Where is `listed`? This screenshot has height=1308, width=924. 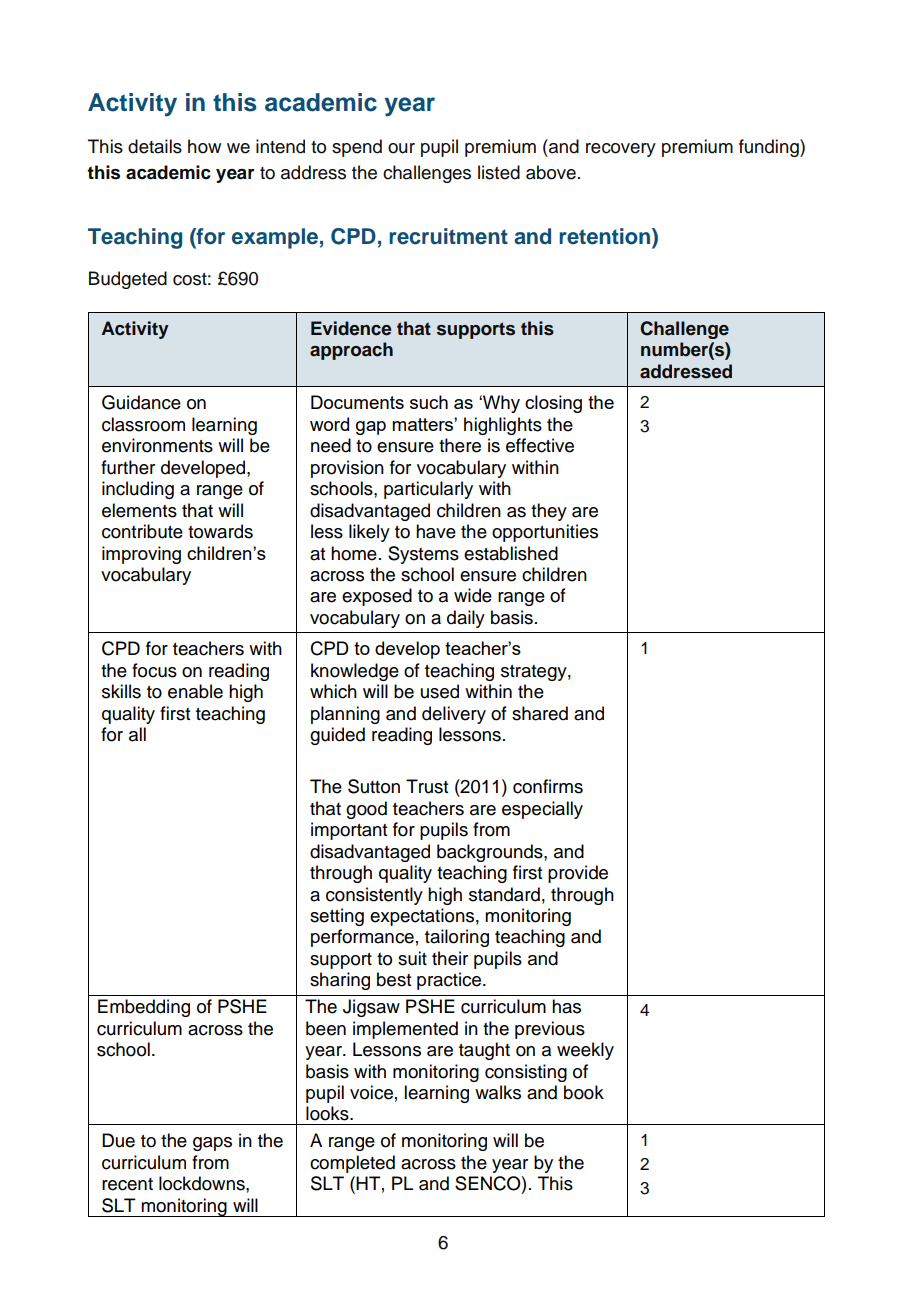 listed is located at coordinates (499, 172).
